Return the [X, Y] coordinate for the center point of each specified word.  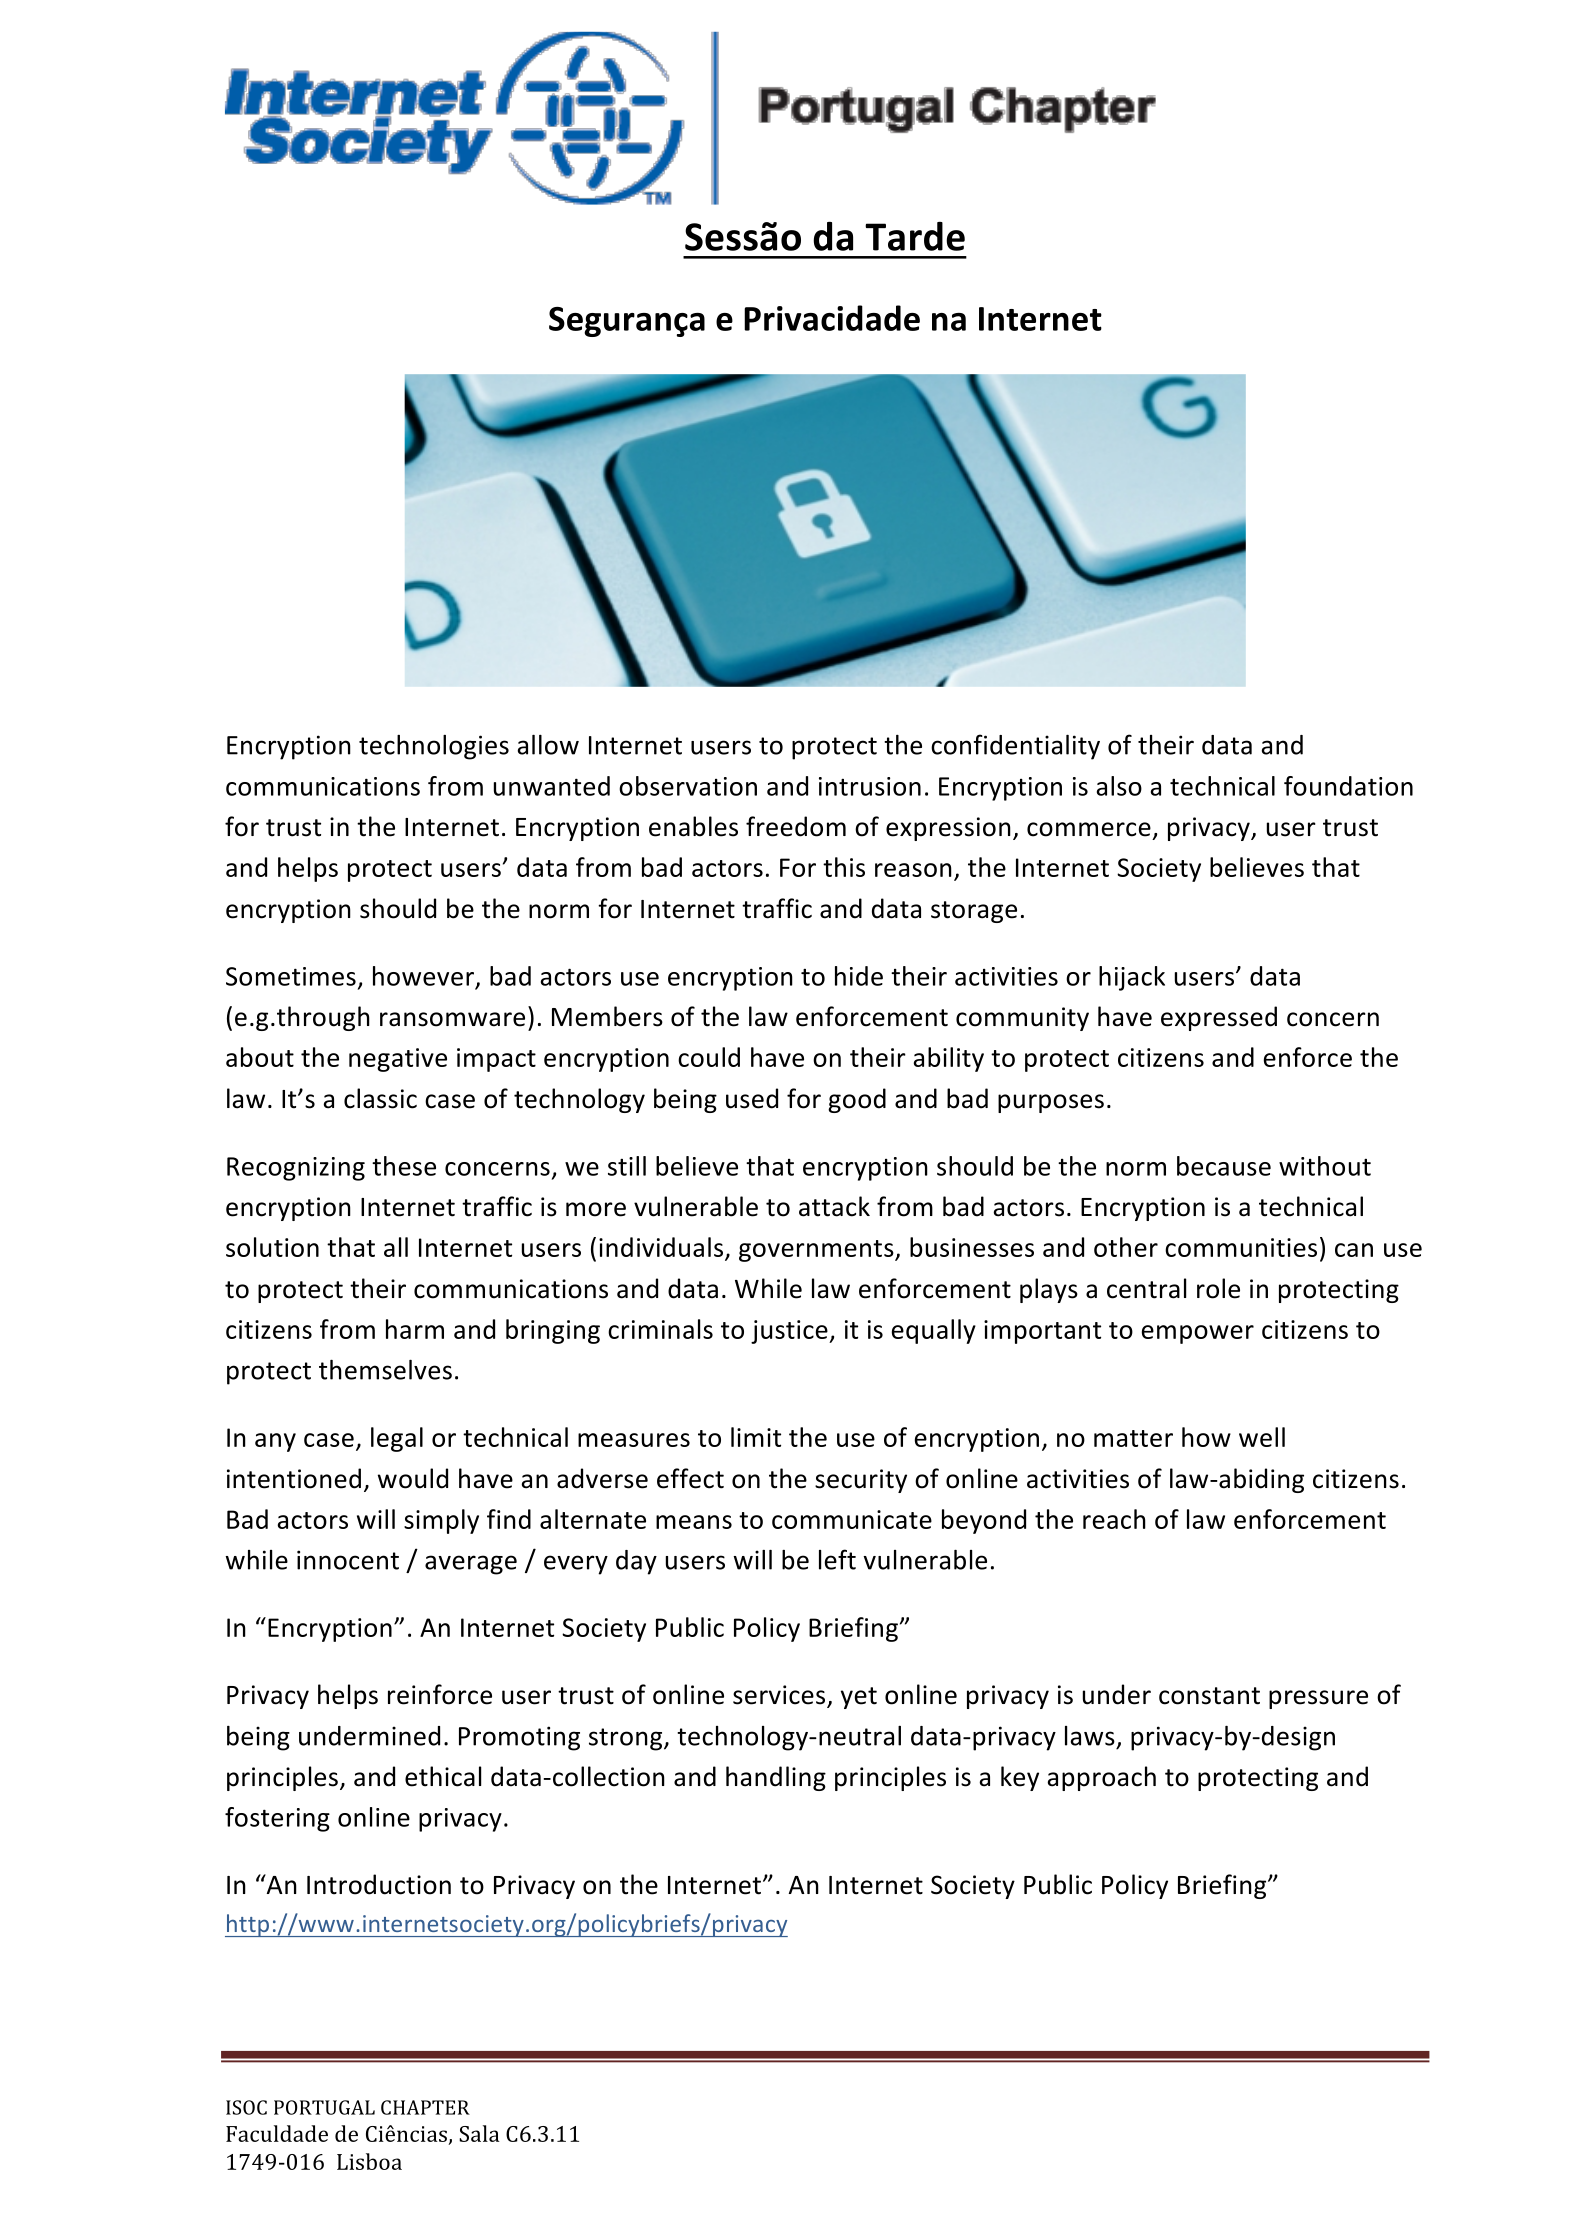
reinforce [440, 1694]
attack [834, 1206]
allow [548, 745]
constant [1209, 1696]
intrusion [870, 786]
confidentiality [1015, 747]
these [404, 1166]
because [1224, 1166]
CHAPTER [425, 2107]
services [780, 1696]
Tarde [915, 236]
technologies [434, 747]
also [1119, 786]
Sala [479, 2133]
